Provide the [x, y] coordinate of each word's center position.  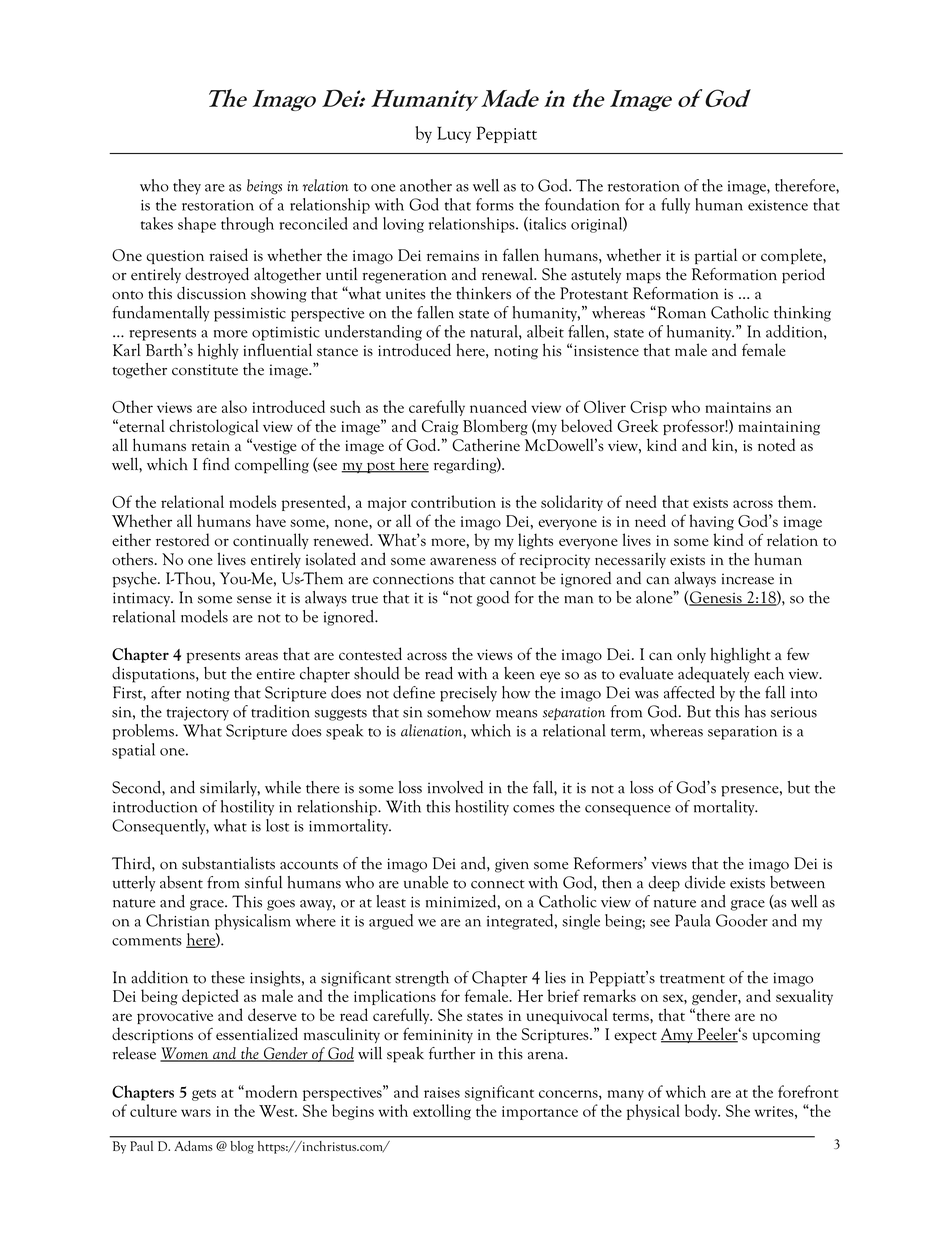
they [187, 187]
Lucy [454, 135]
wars [196, 1113]
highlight [740, 655]
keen [519, 673]
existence [778, 205]
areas [261, 656]
